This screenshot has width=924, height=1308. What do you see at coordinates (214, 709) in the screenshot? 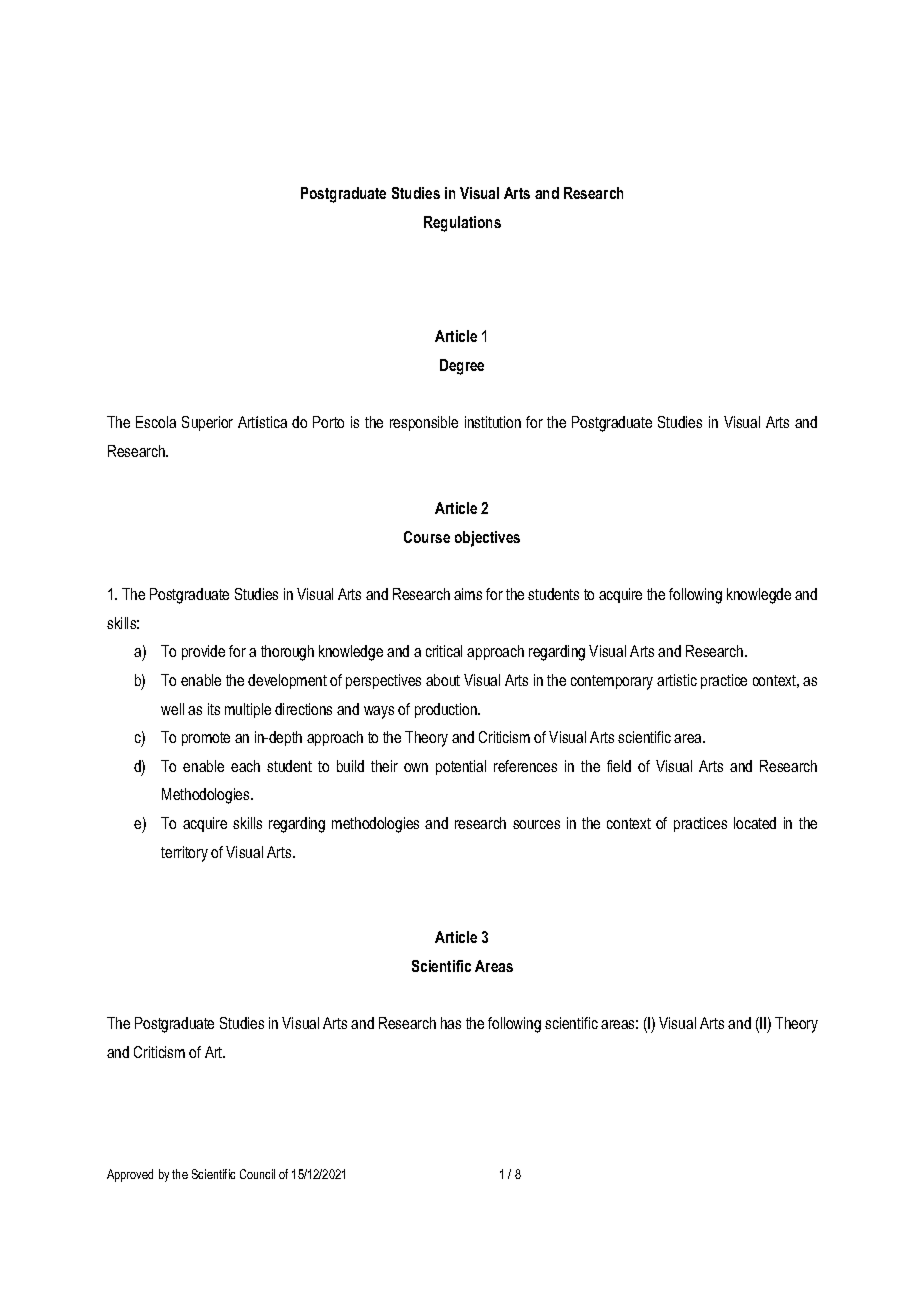
I see `its` at bounding box center [214, 709].
